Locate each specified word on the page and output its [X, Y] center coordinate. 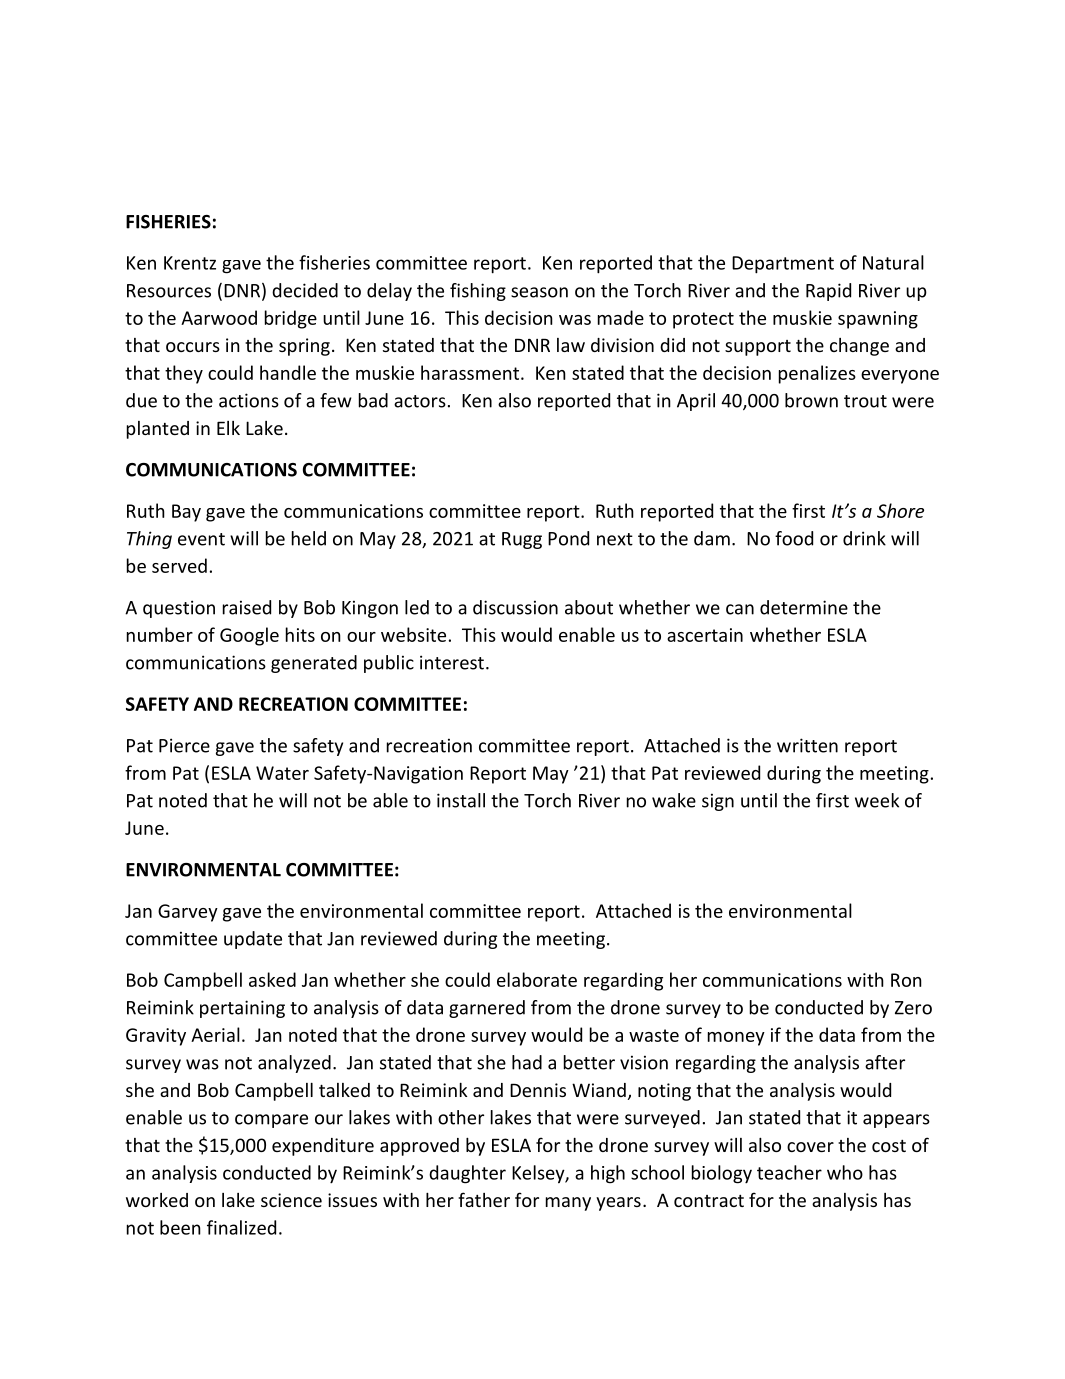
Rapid [828, 292]
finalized [241, 1227]
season [539, 292]
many [568, 1204]
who [845, 1172]
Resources [169, 291]
